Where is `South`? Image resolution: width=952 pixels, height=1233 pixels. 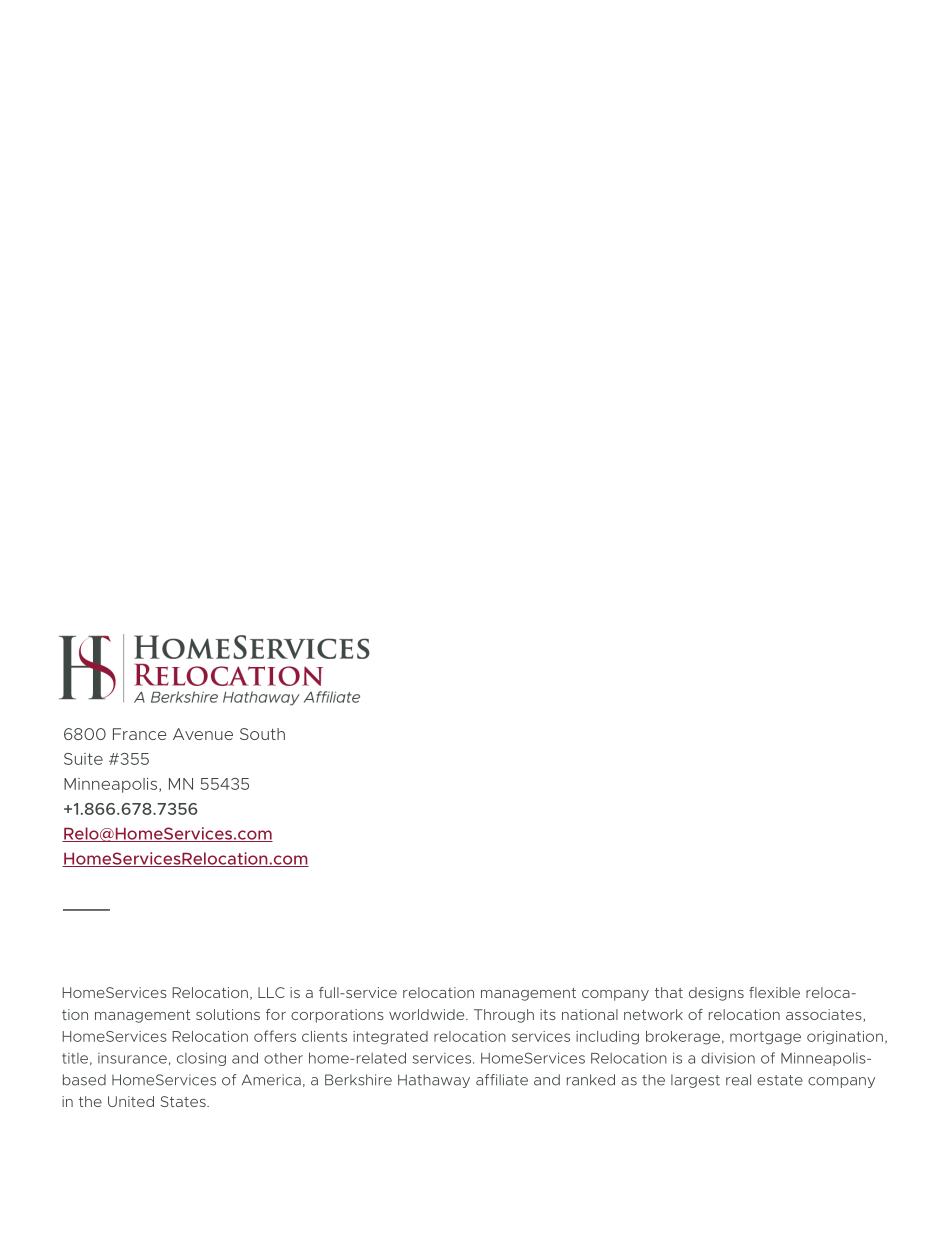
South is located at coordinates (262, 734).
